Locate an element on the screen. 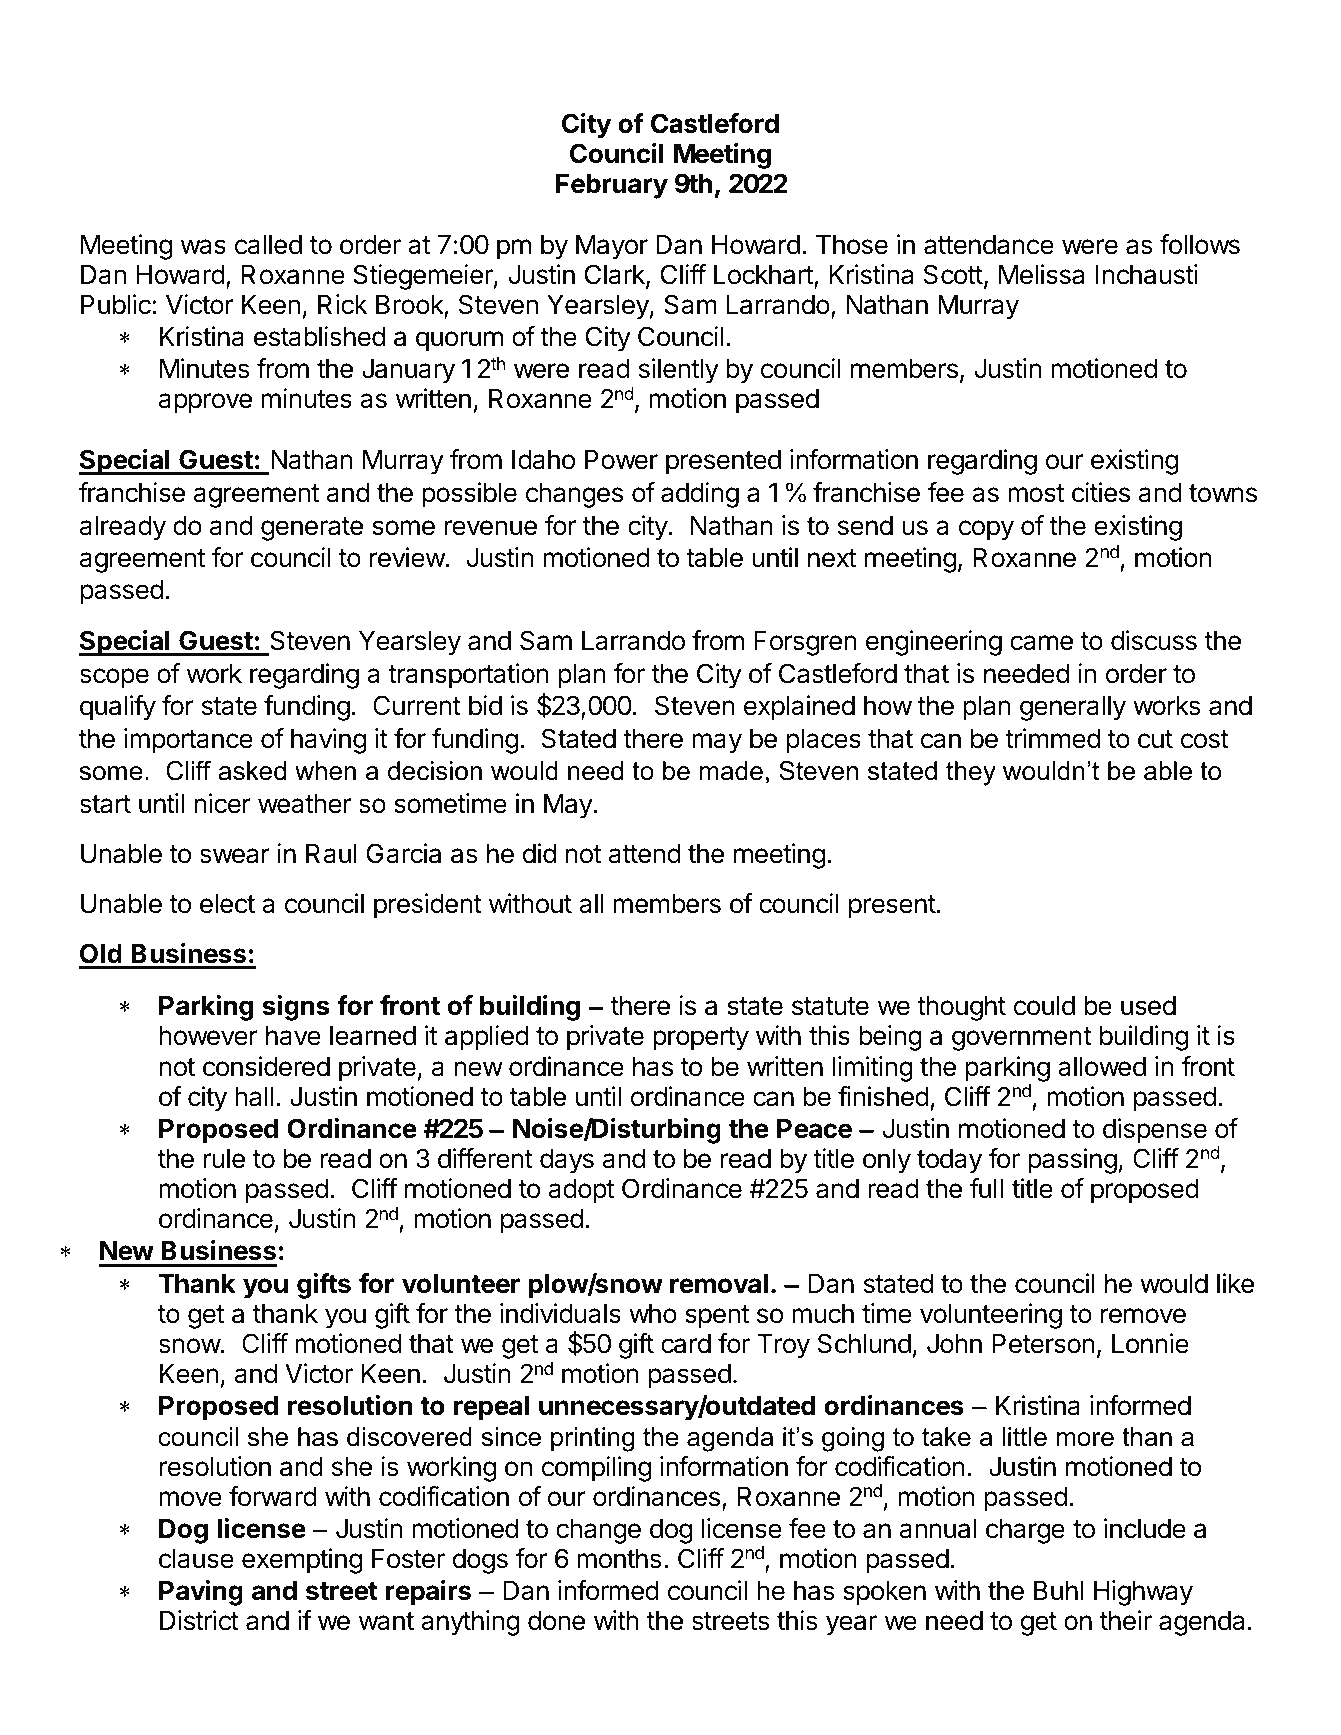 Image resolution: width=1341 pixels, height=1735 pixels. rule is located at coordinates (224, 1159).
